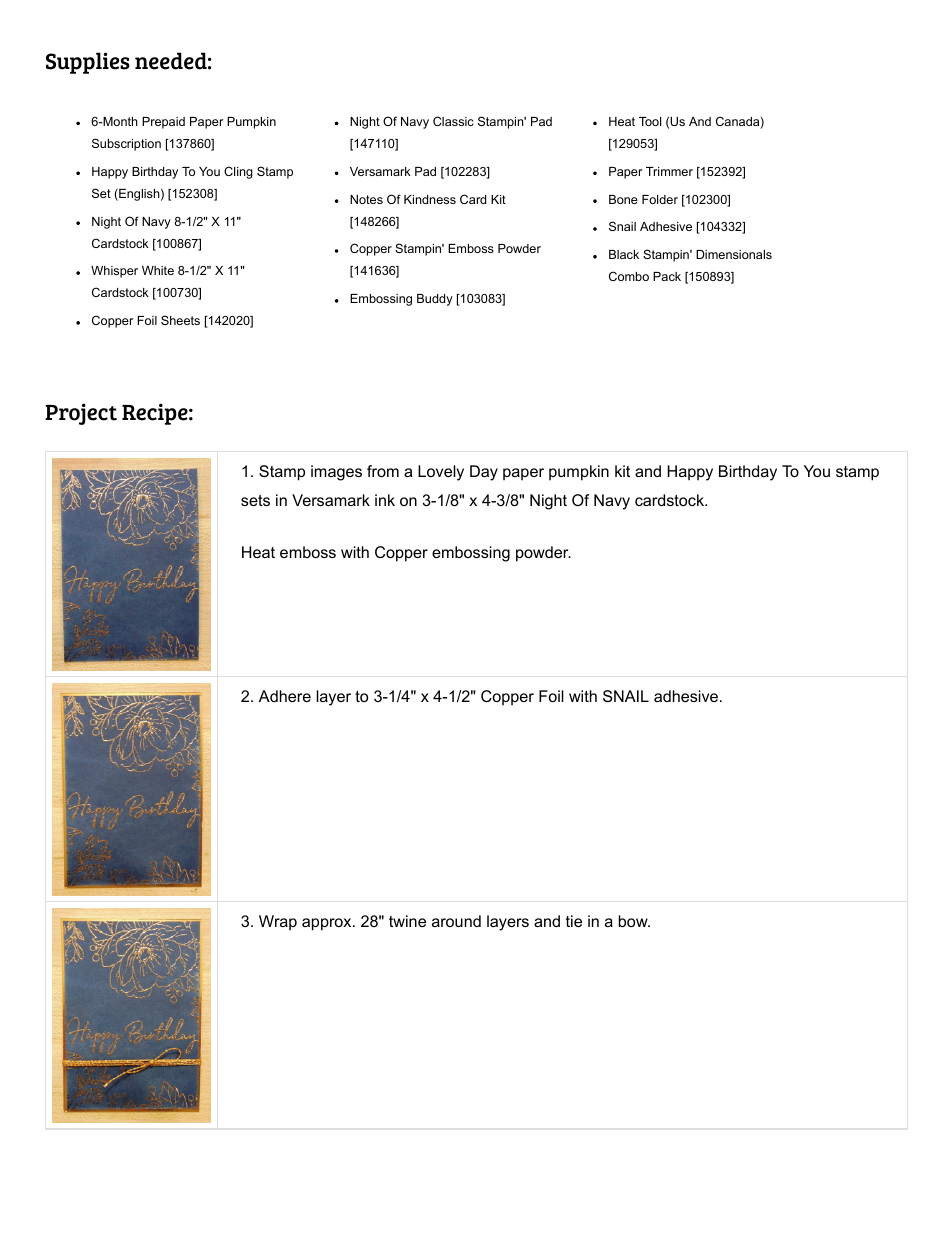 This screenshot has height=1233, width=952. What do you see at coordinates (650, 121) in the screenshot?
I see `Tool` at bounding box center [650, 121].
